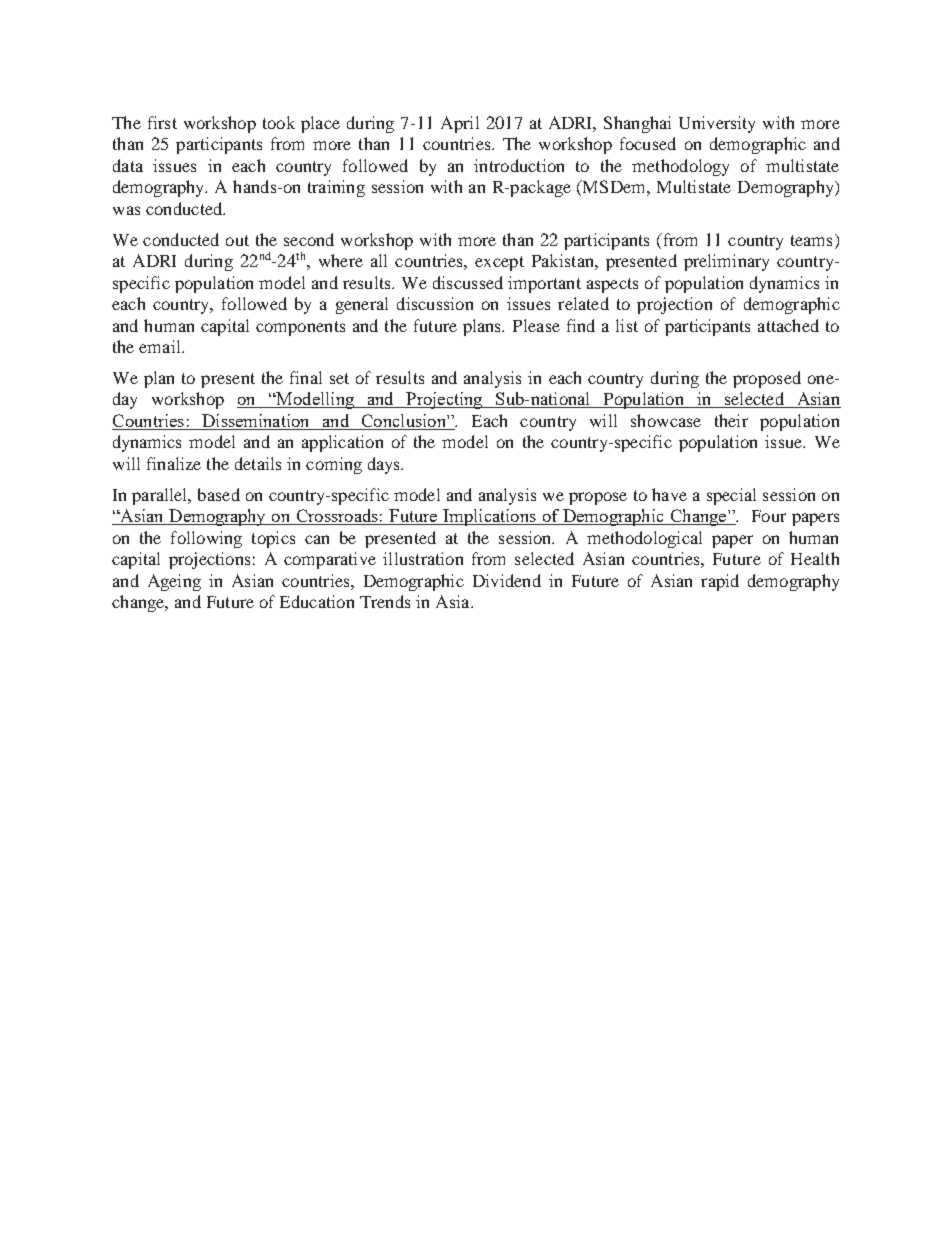 The width and height of the document is (952, 1233). What do you see at coordinates (174, 582) in the document?
I see `Ageing` at bounding box center [174, 582].
